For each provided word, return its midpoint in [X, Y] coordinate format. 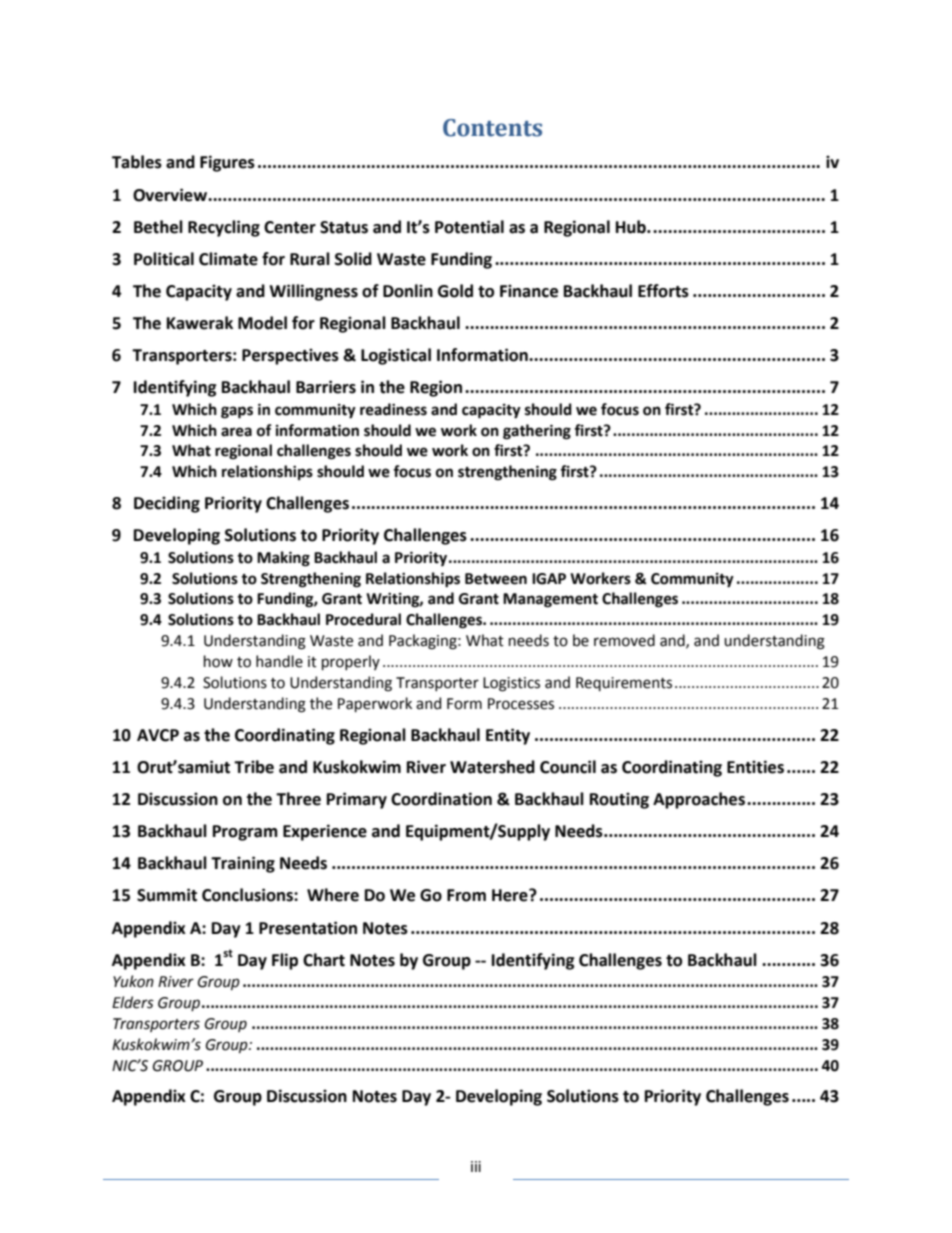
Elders [133, 1002]
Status [344, 227]
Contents [492, 128]
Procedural [363, 619]
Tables [137, 162]
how [218, 661]
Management [550, 600]
